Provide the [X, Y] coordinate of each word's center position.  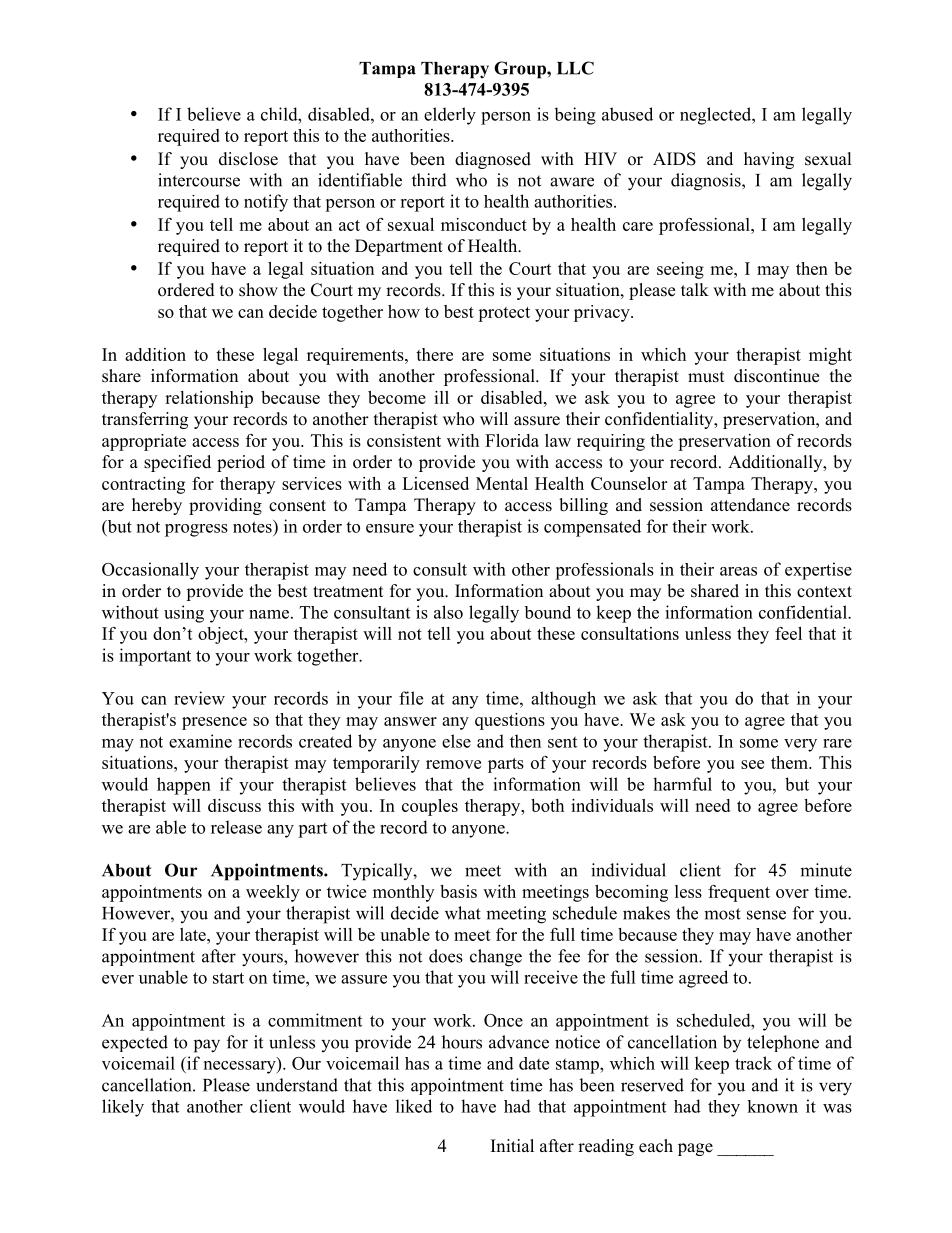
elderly [450, 116]
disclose [248, 159]
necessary [241, 1066]
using [184, 614]
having [769, 160]
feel [788, 633]
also [448, 612]
